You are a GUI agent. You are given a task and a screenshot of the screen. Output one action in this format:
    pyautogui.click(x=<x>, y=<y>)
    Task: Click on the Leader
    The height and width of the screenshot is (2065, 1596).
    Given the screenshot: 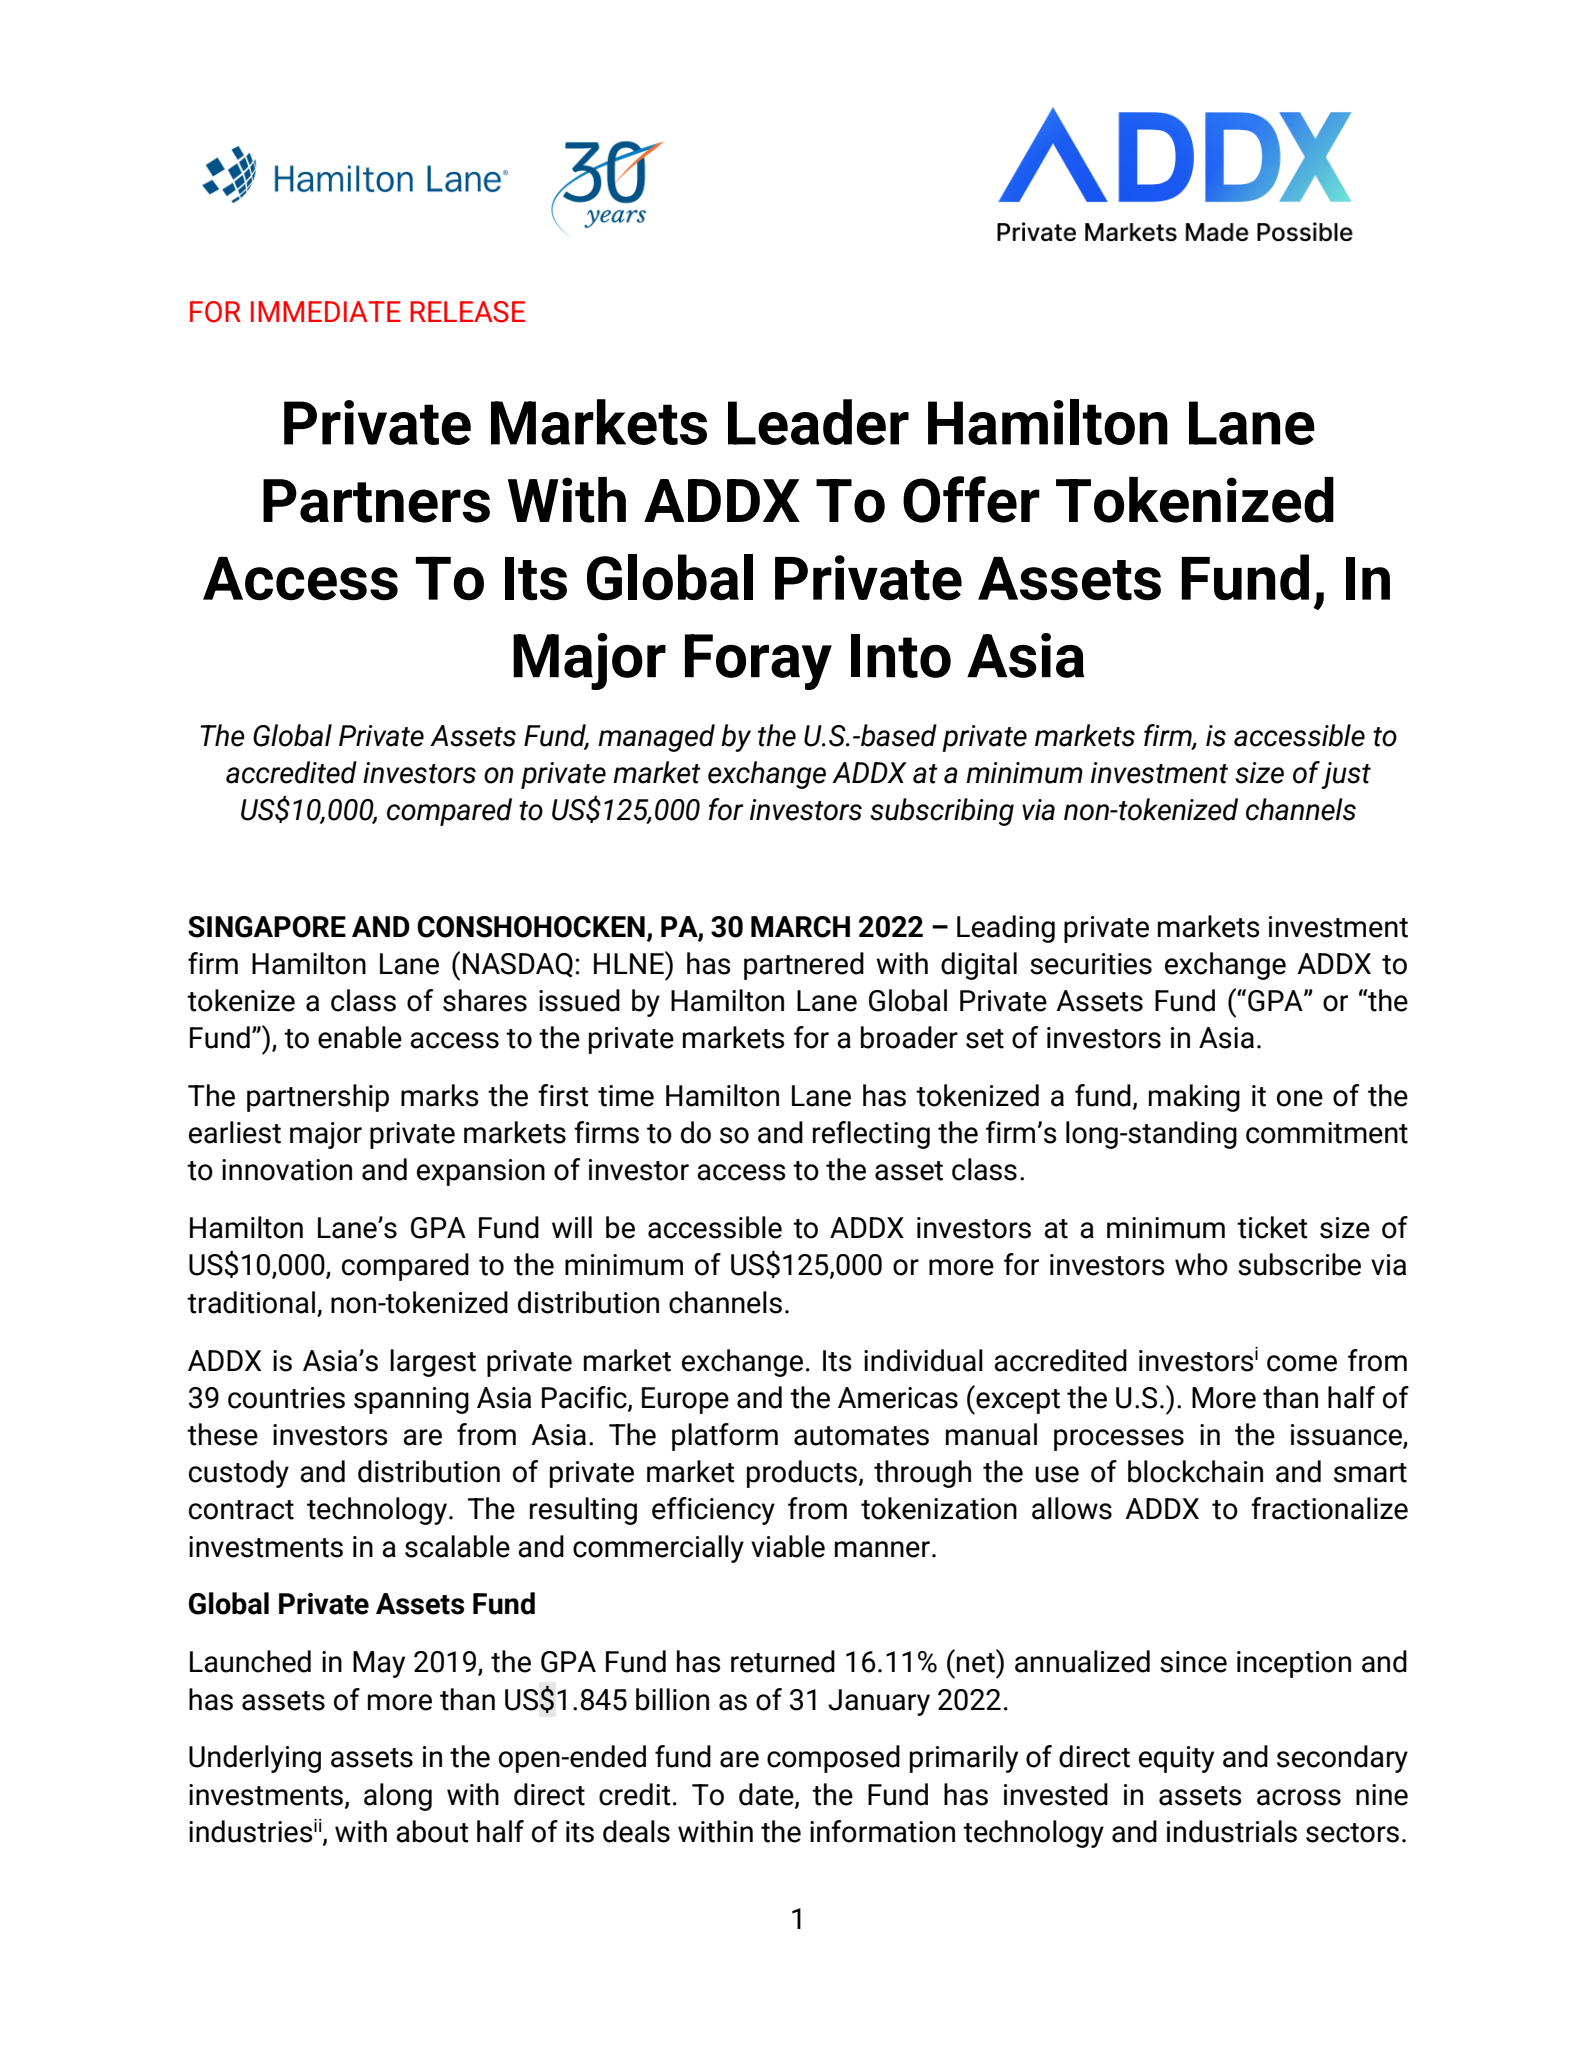 What is the action you would take?
    pyautogui.click(x=818, y=422)
